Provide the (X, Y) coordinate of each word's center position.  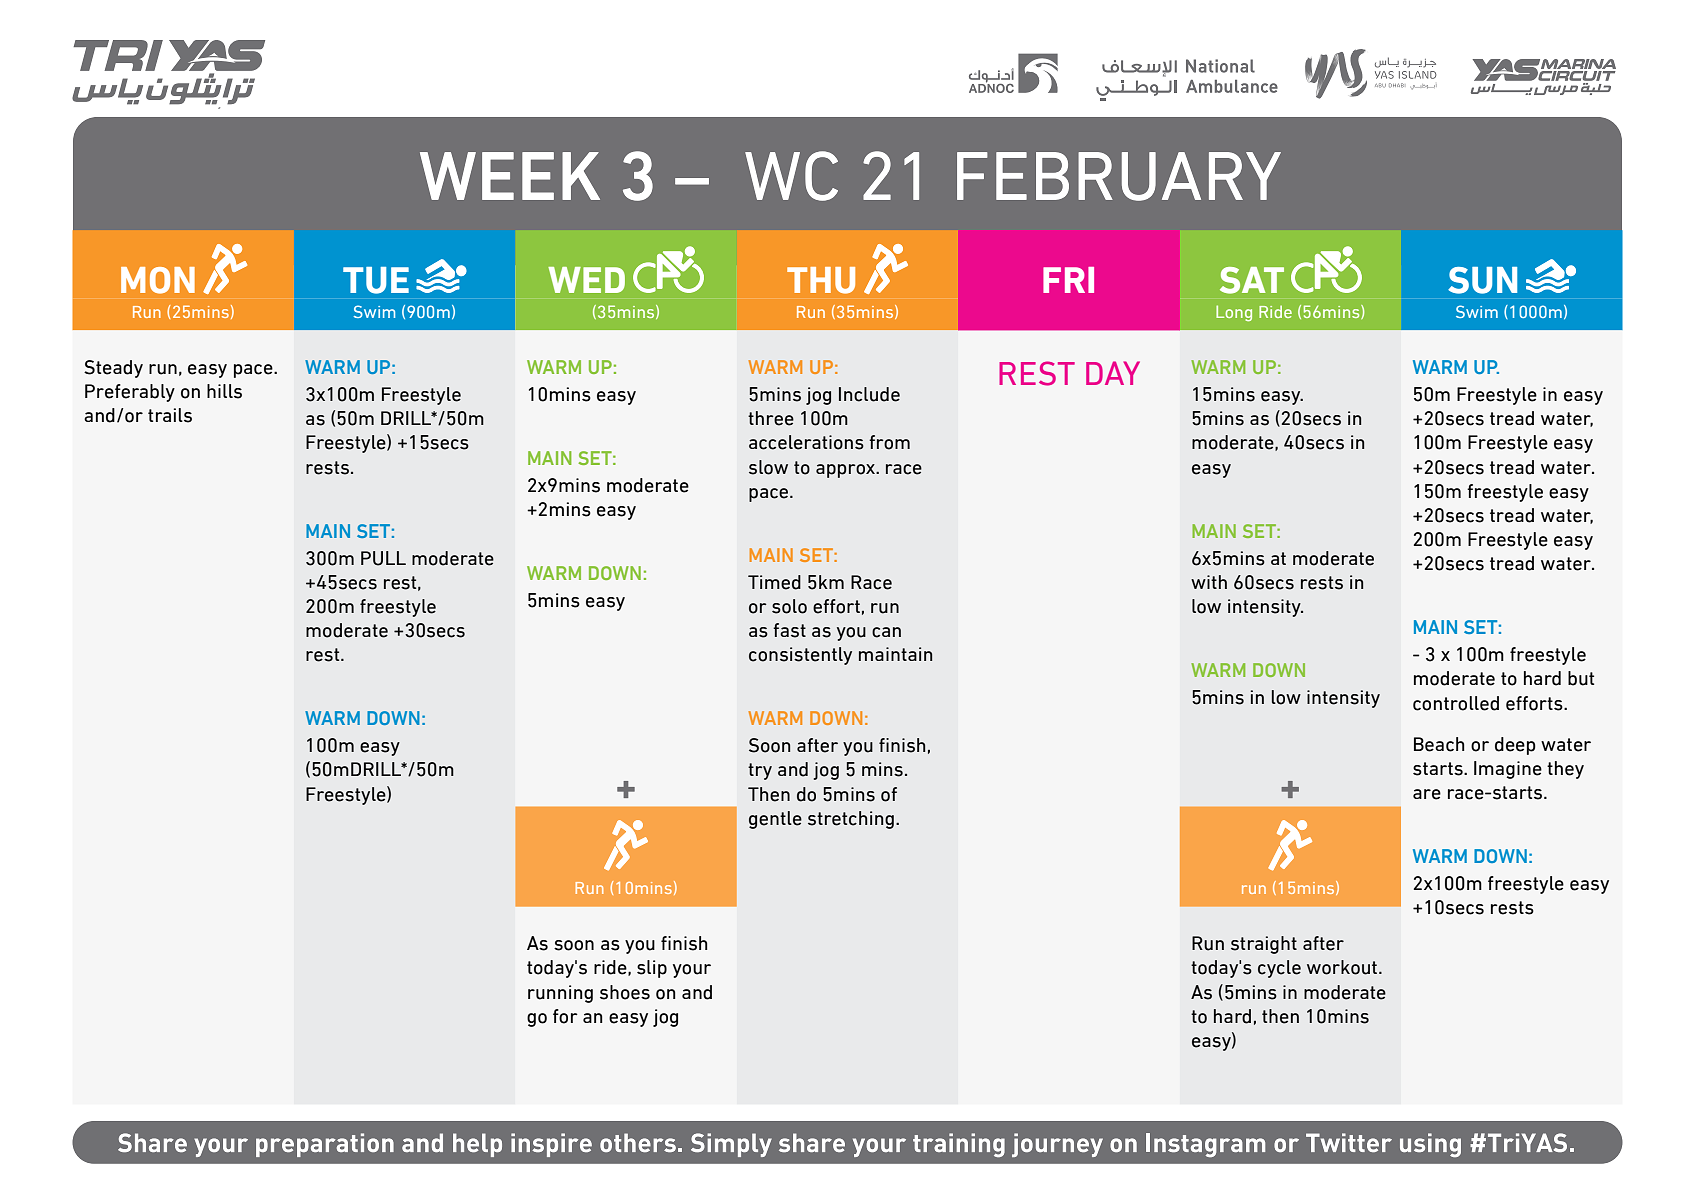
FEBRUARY (1119, 176)
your (692, 971)
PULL (383, 558)
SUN (1482, 280)
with (1209, 582)
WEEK (510, 176)
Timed (774, 582)
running (560, 994)
